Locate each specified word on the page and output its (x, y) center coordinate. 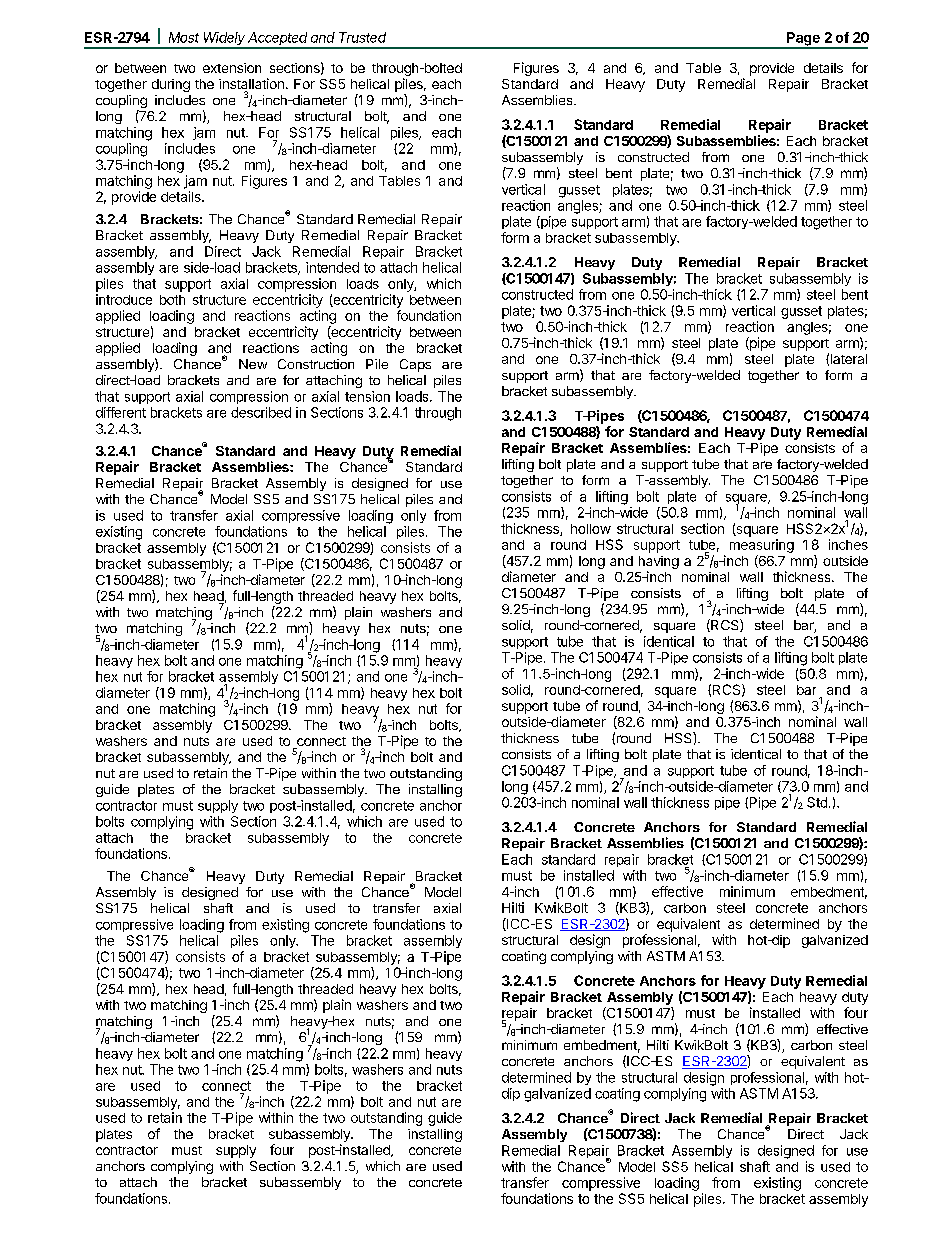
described (261, 412)
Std (817, 802)
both (172, 300)
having (659, 564)
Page (803, 40)
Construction (316, 364)
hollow (591, 529)
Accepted (278, 40)
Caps (415, 365)
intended (332, 267)
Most (184, 37)
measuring (762, 546)
